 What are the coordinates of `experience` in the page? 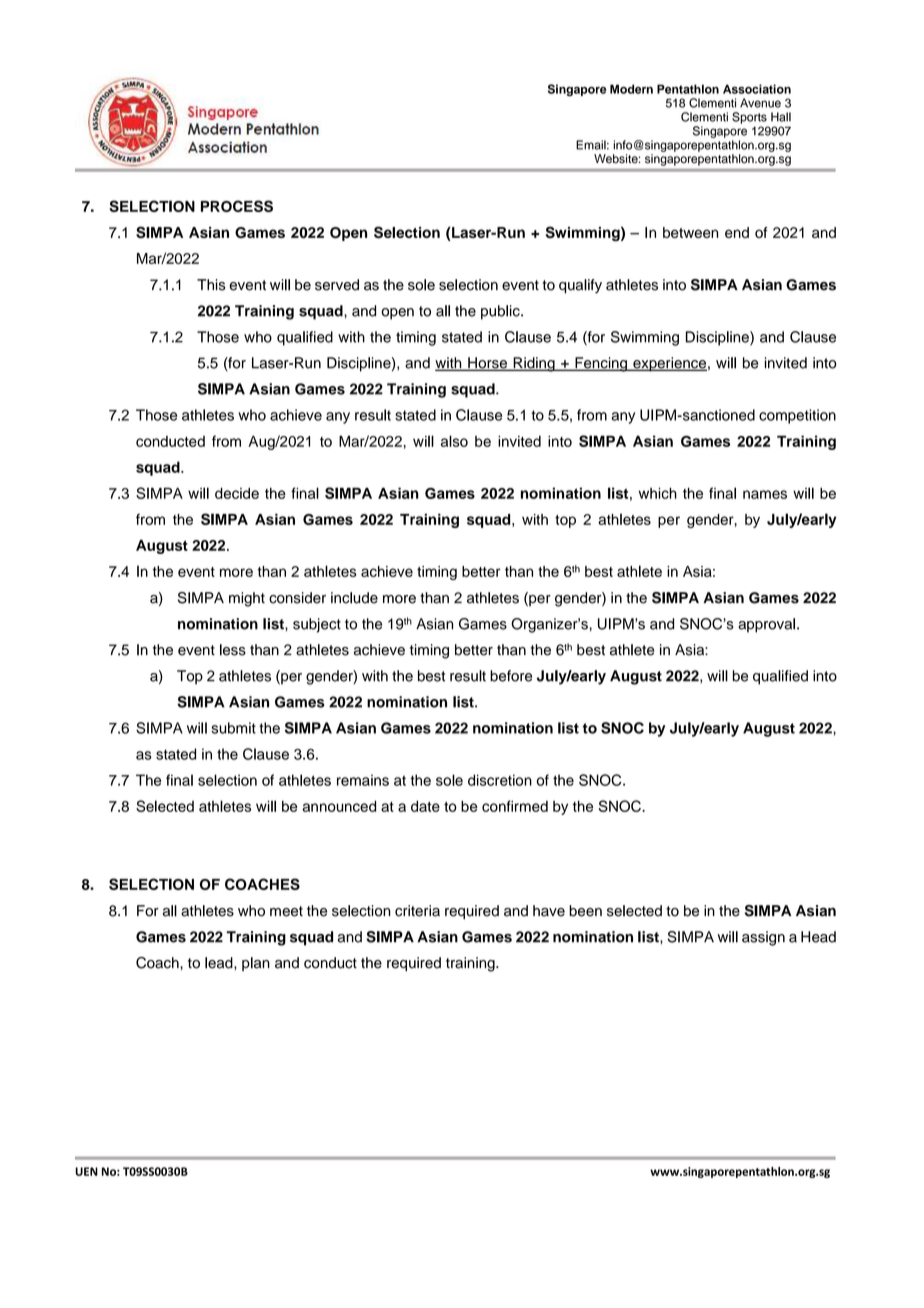 It's located at (669, 364).
